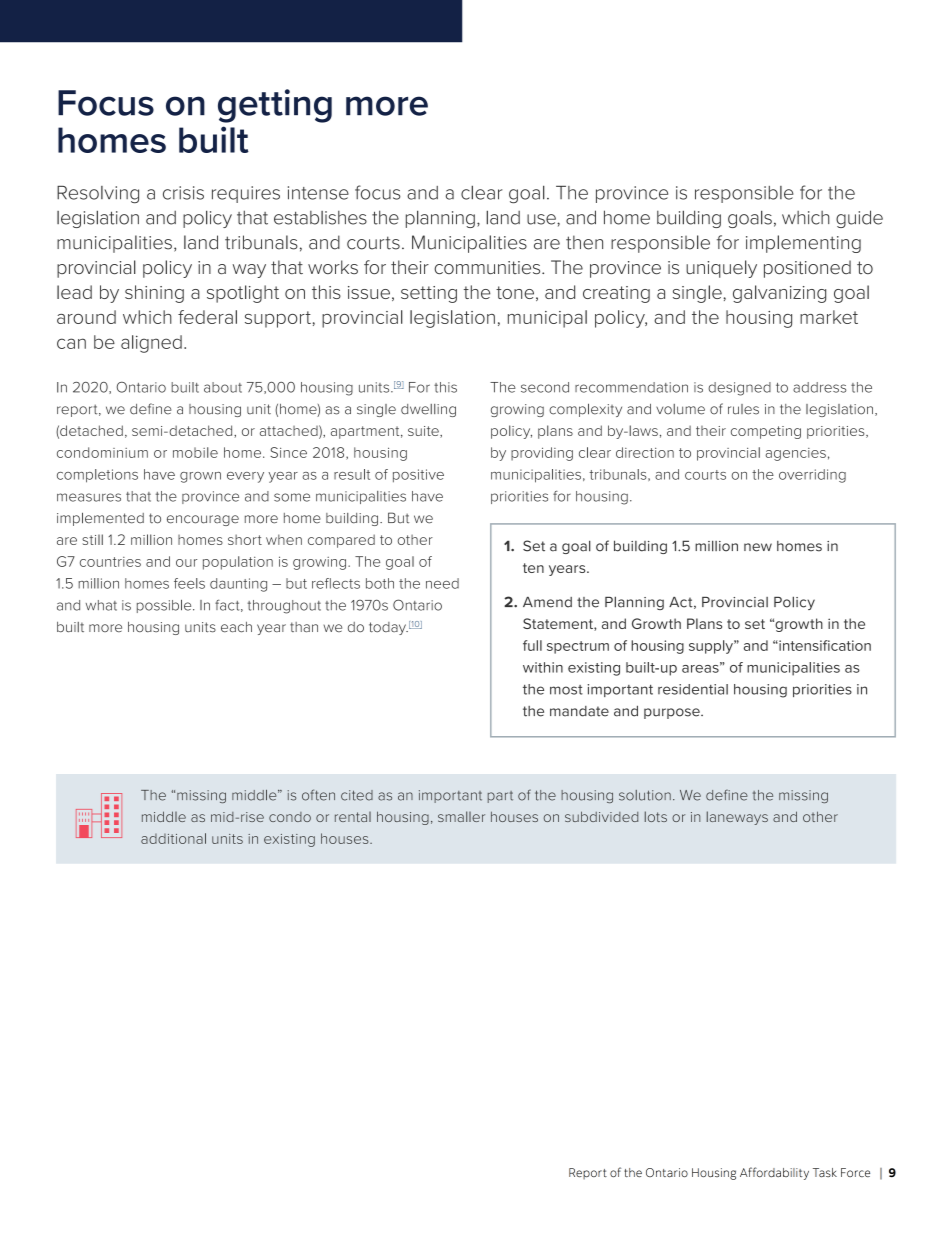 The height and width of the page is (1233, 952). Describe the element at coordinates (173, 838) in the page. I see `additional` at that location.
